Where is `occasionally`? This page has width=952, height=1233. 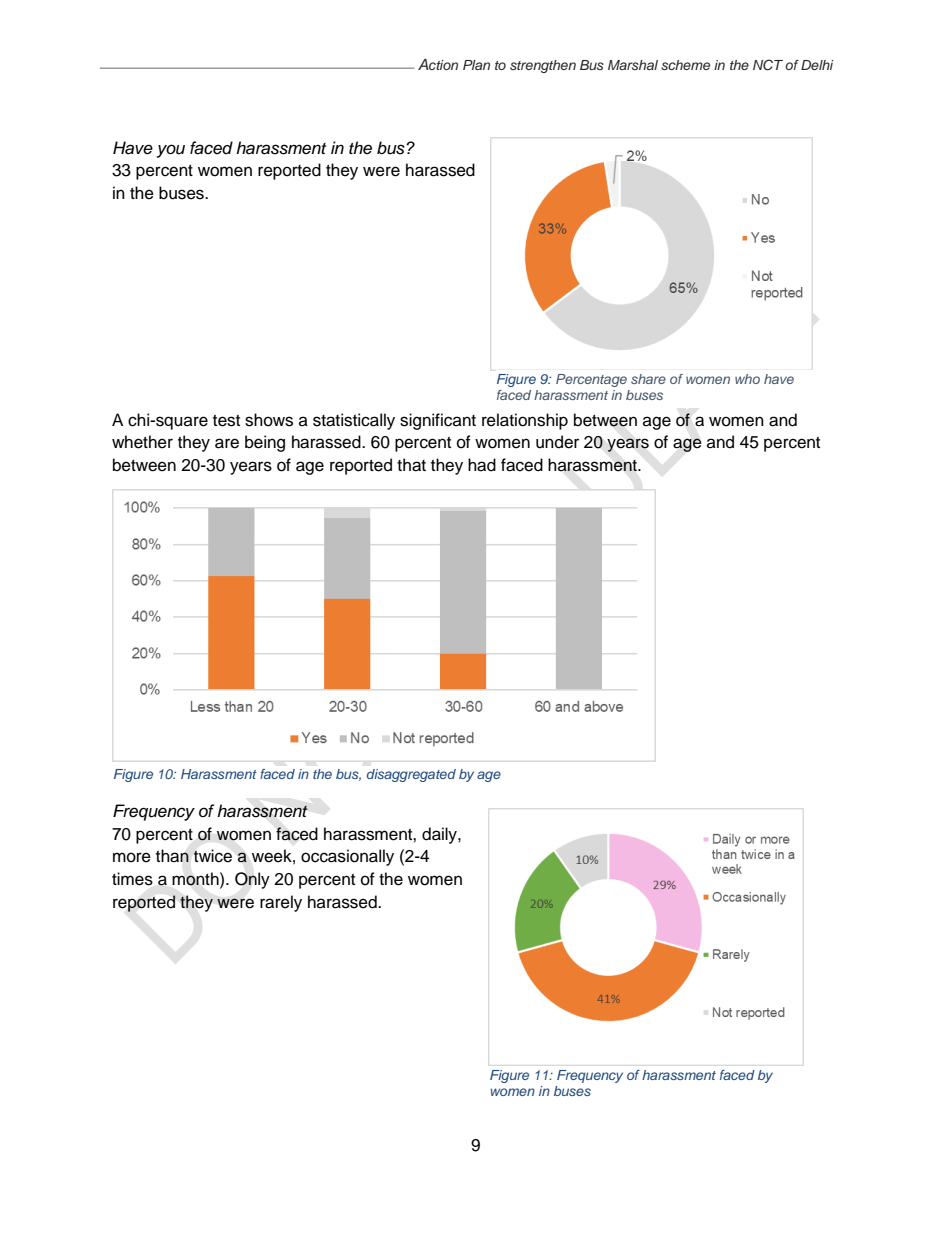
occasionally is located at coordinates (347, 857).
